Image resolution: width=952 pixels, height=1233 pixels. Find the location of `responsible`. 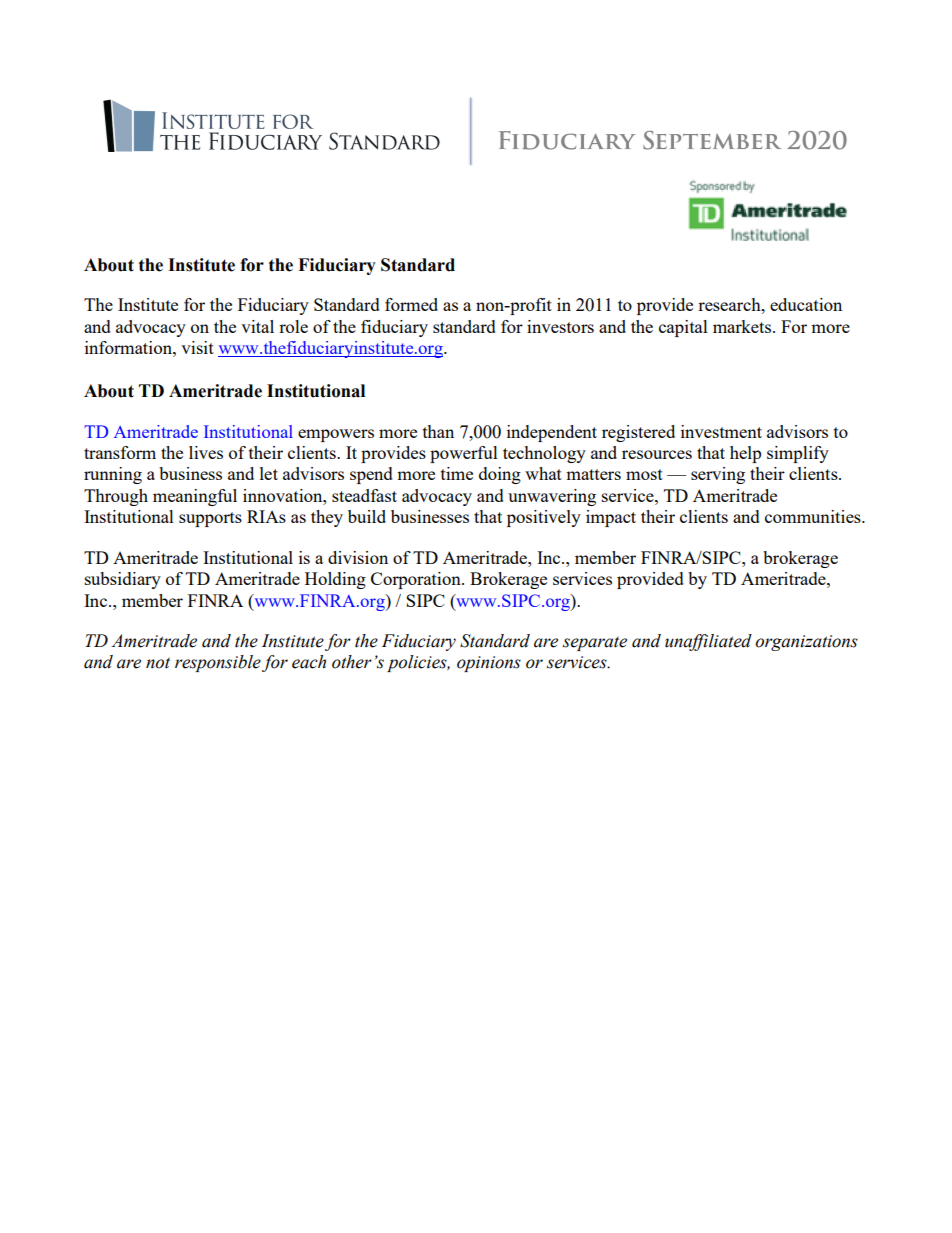

responsible is located at coordinates (218, 663).
